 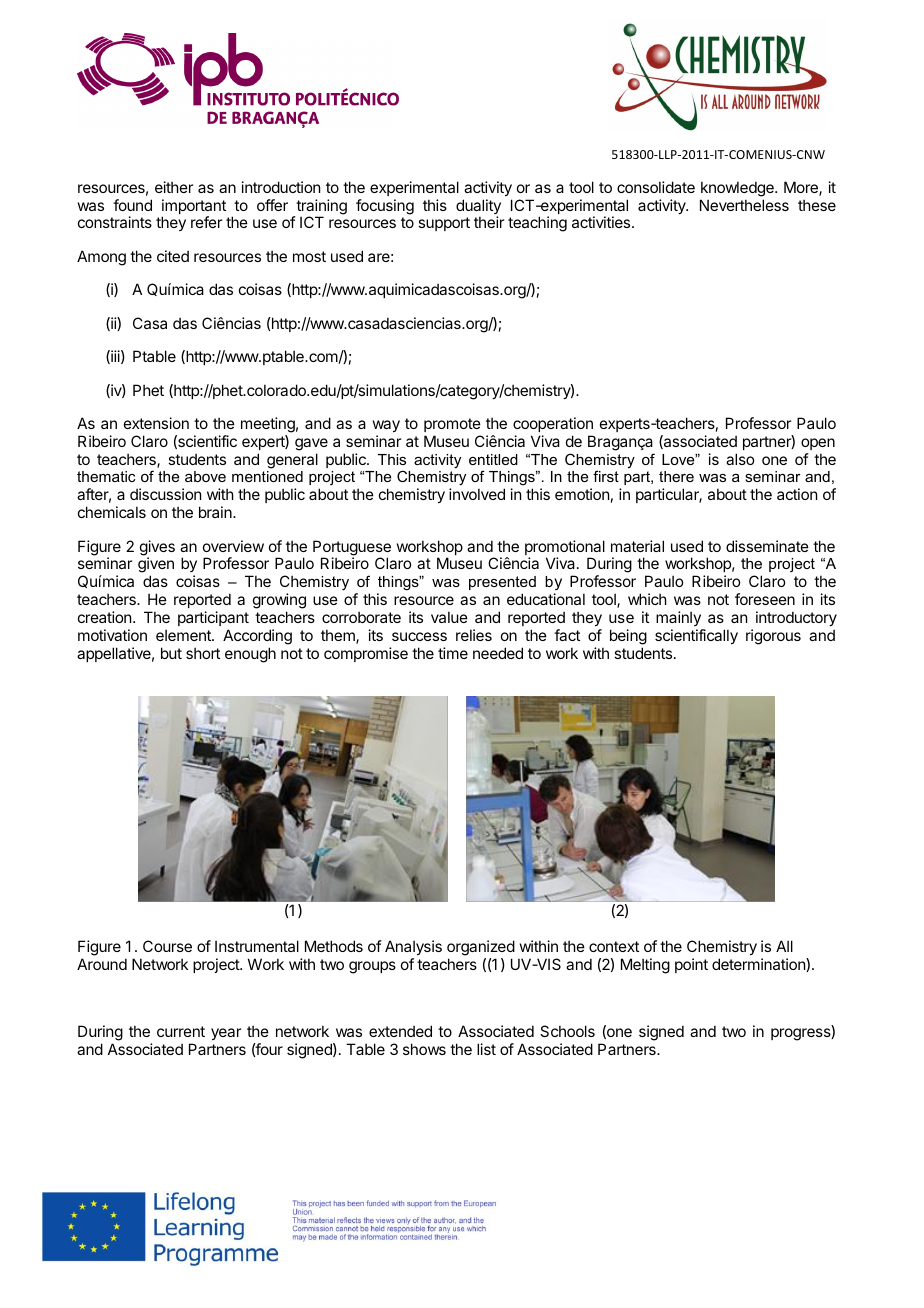 I want to click on important, so click(x=194, y=208).
